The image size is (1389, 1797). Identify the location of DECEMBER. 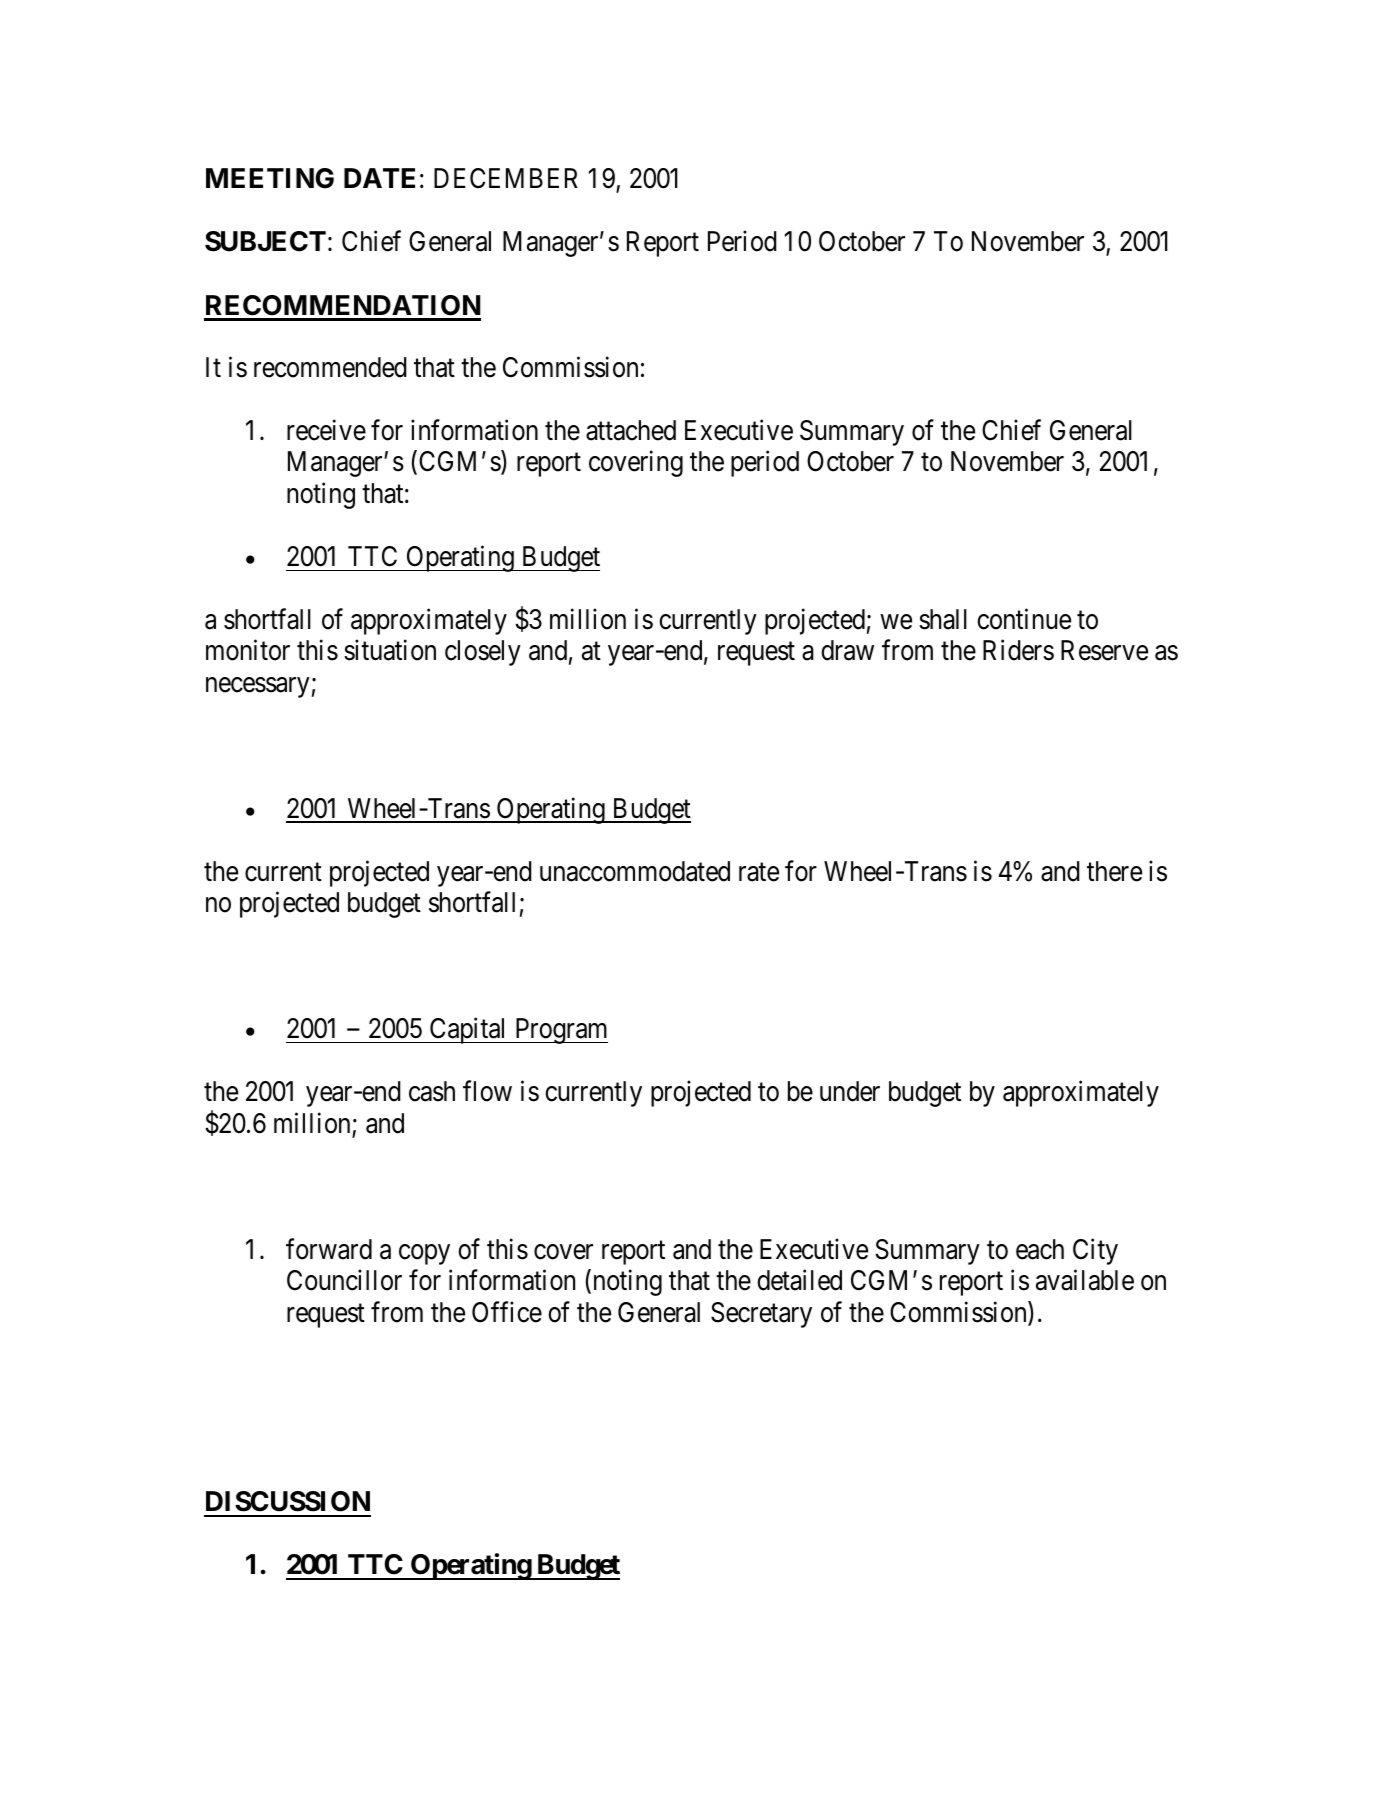
(506, 178).
